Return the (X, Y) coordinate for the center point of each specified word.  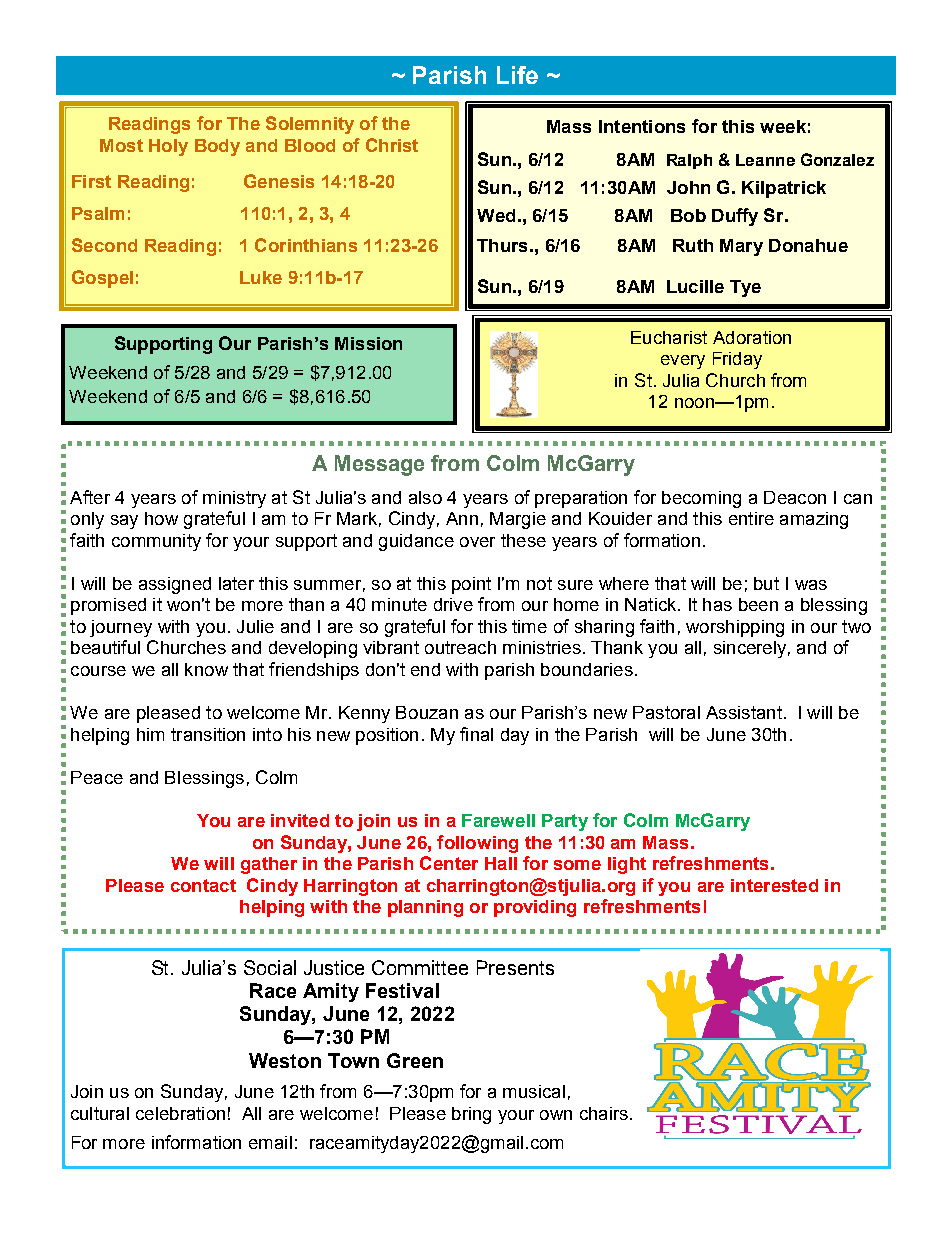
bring (471, 1115)
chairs (604, 1113)
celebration (180, 1113)
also (425, 497)
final (476, 734)
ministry (234, 499)
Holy (168, 147)
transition (208, 734)
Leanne (765, 160)
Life (517, 75)
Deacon (795, 497)
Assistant (744, 712)
